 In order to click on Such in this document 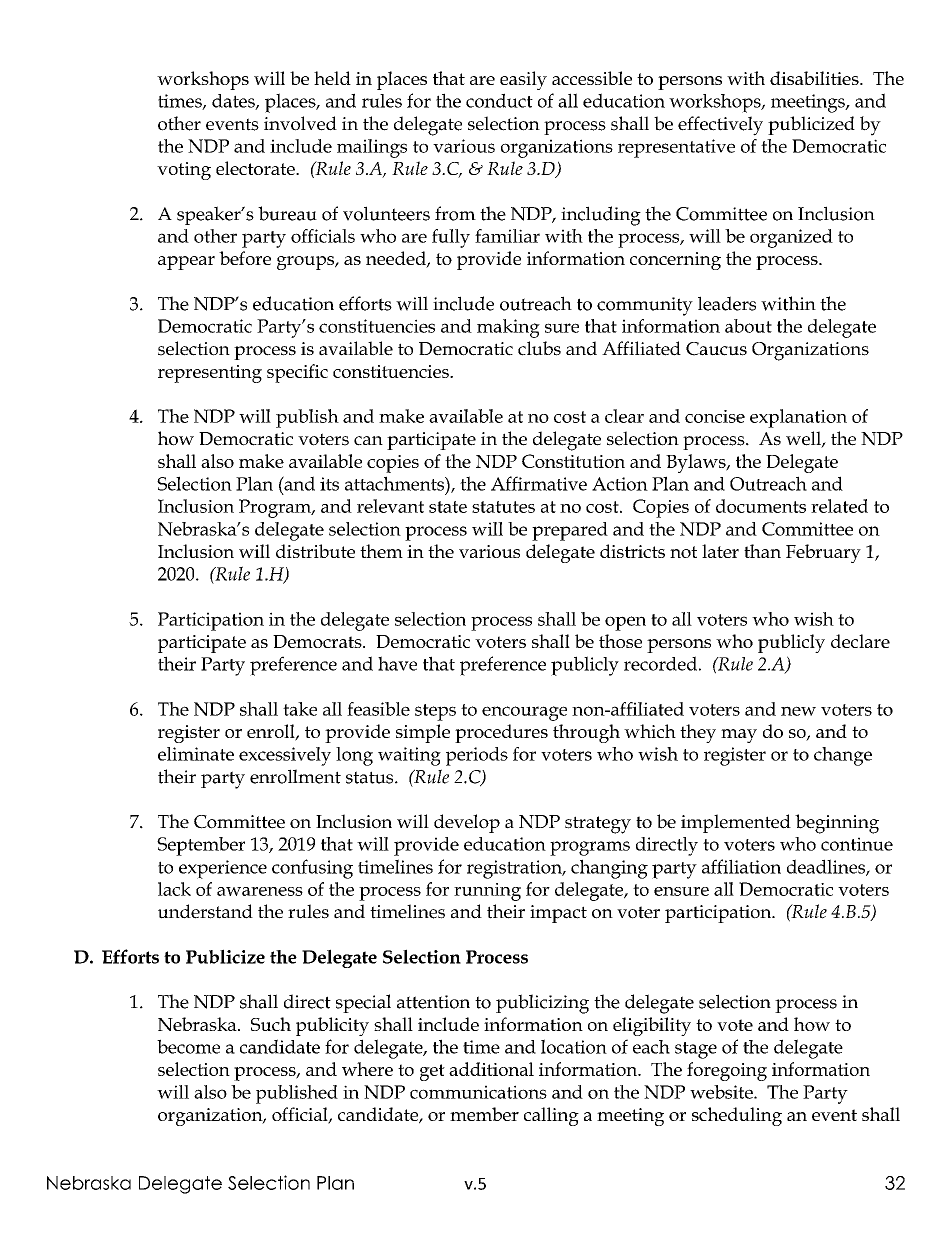, I will do `click(271, 1024)`.
